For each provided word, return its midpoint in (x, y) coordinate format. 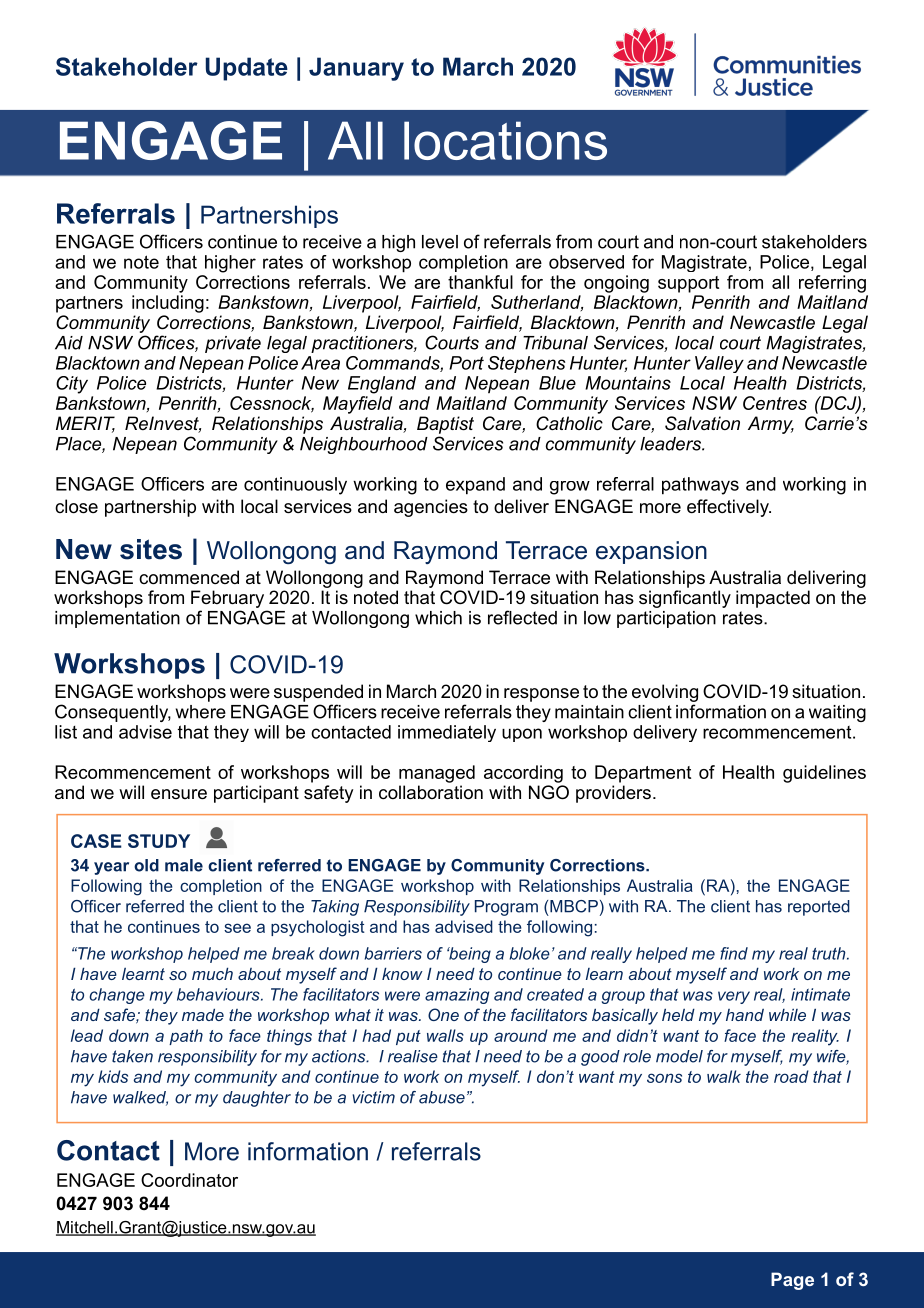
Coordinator (189, 1180)
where (201, 712)
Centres (775, 403)
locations (505, 140)
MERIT (85, 424)
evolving (665, 693)
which (438, 618)
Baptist (445, 425)
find (734, 953)
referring (832, 282)
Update (247, 69)
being (469, 955)
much (212, 973)
